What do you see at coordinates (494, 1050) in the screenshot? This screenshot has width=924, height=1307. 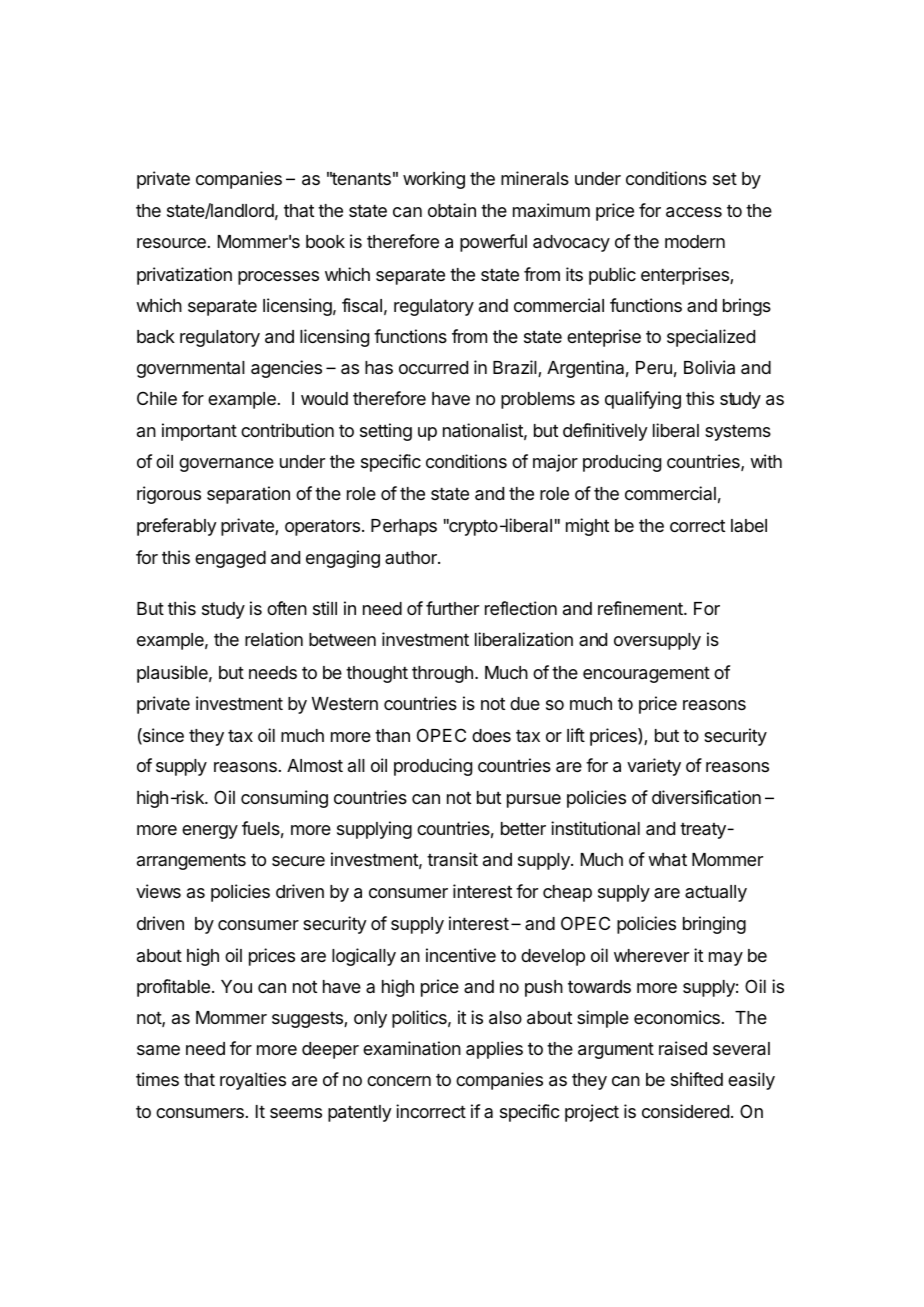 I see `applies` at bounding box center [494, 1050].
